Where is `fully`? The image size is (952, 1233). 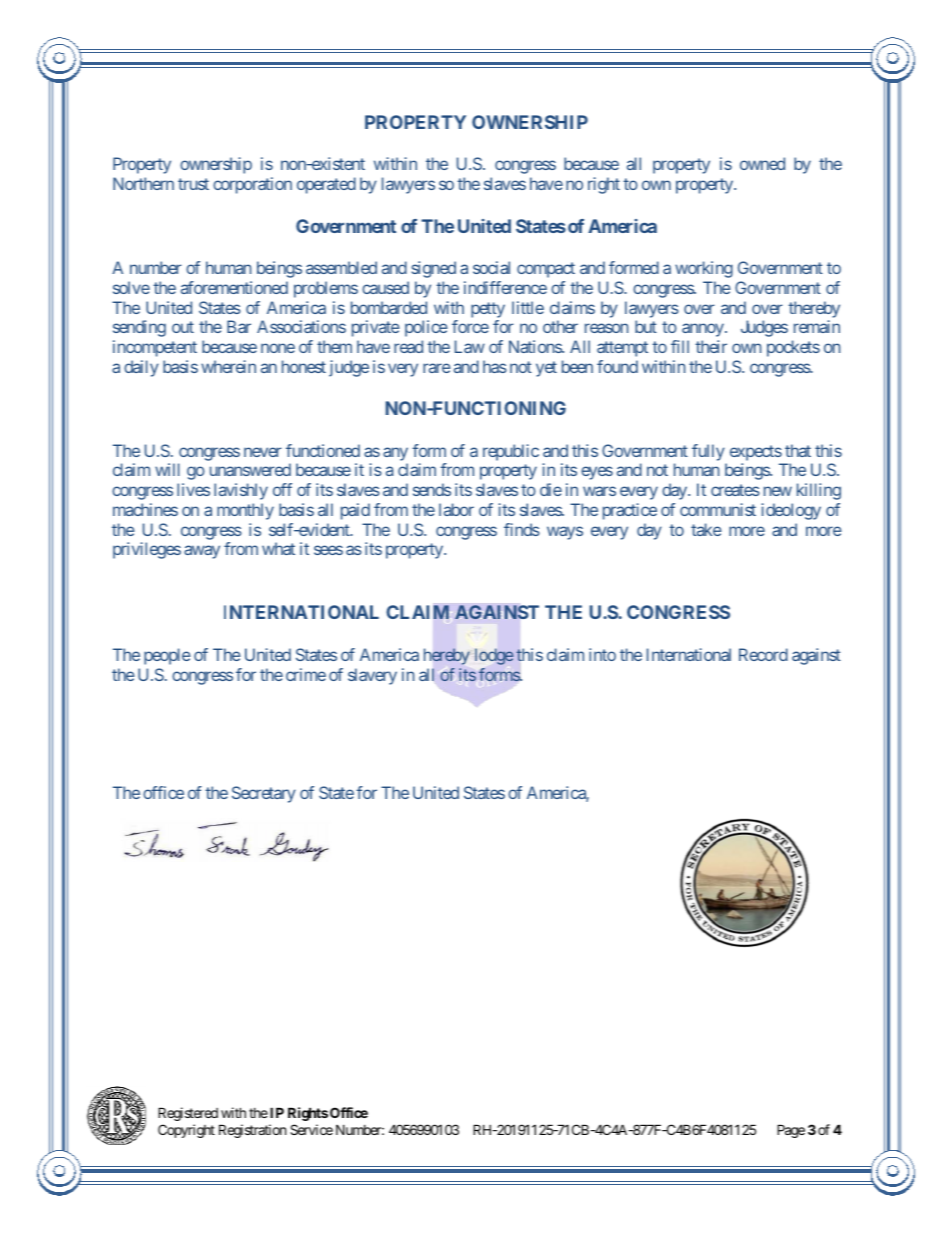
fully is located at coordinates (708, 452).
